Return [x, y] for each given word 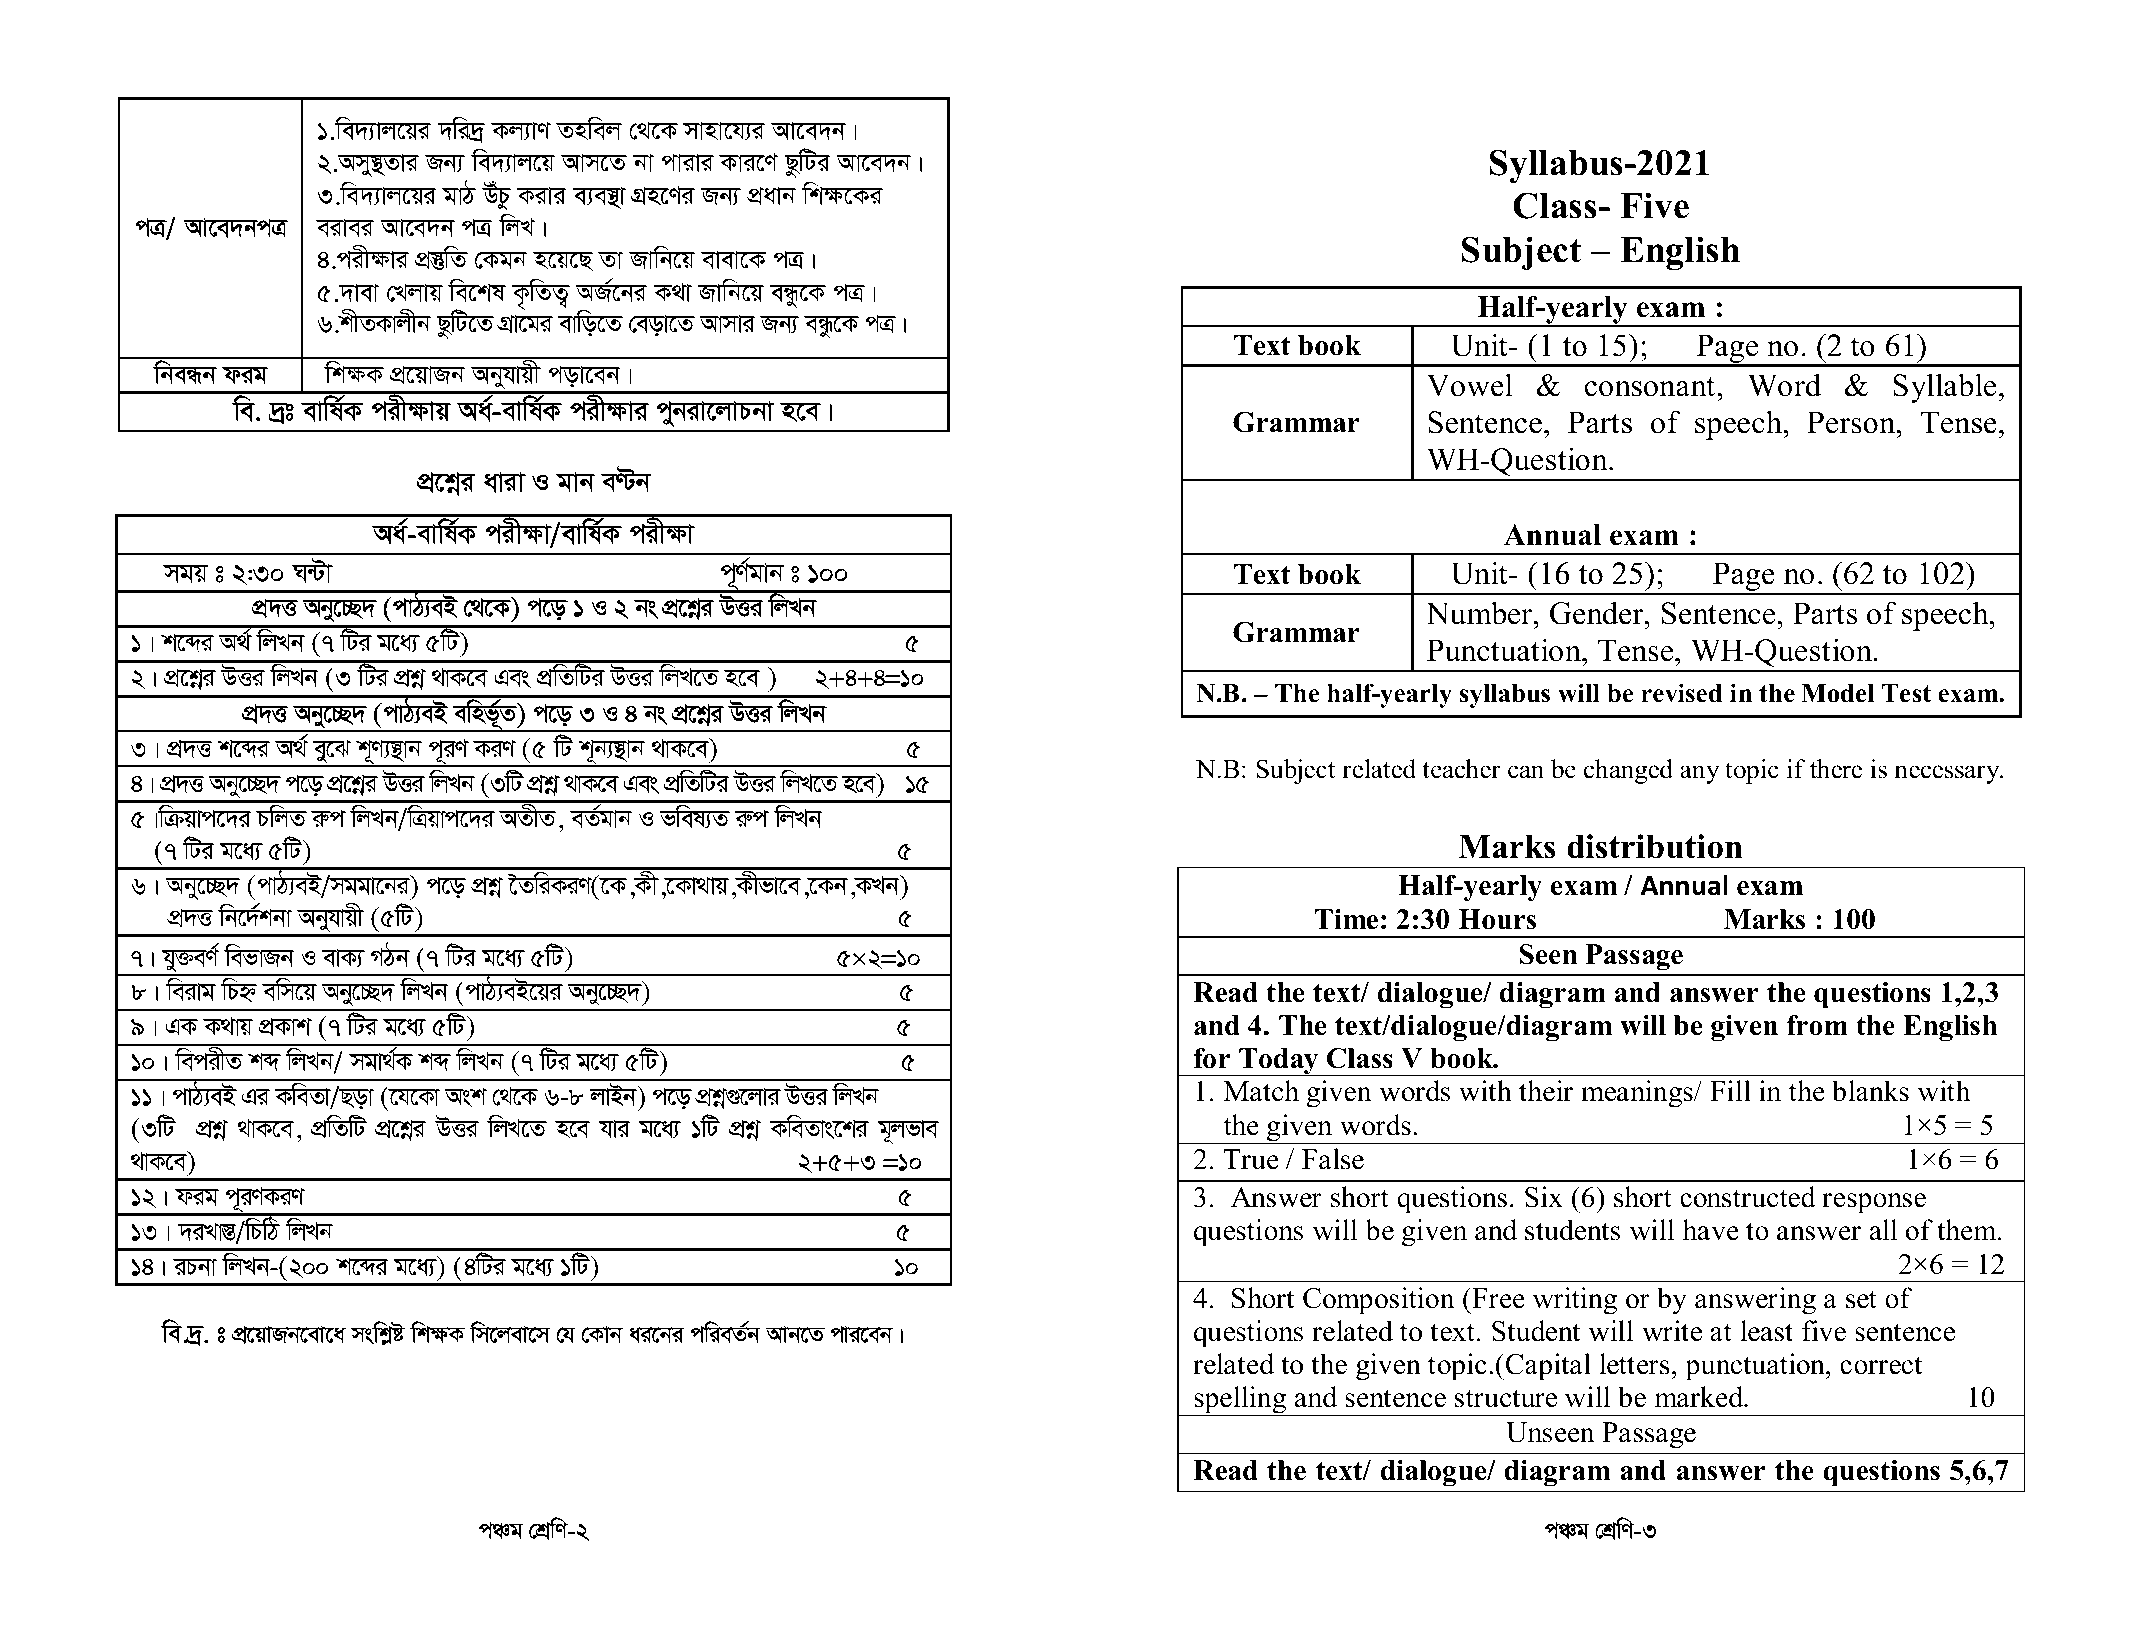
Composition [1379, 1301]
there [1836, 769]
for [1212, 1058]
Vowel [1470, 385]
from [1817, 1025]
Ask [466, 1097]
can [1526, 772]
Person [1852, 422]
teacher [1461, 769]
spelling [1240, 1401]
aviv [505, 482]
